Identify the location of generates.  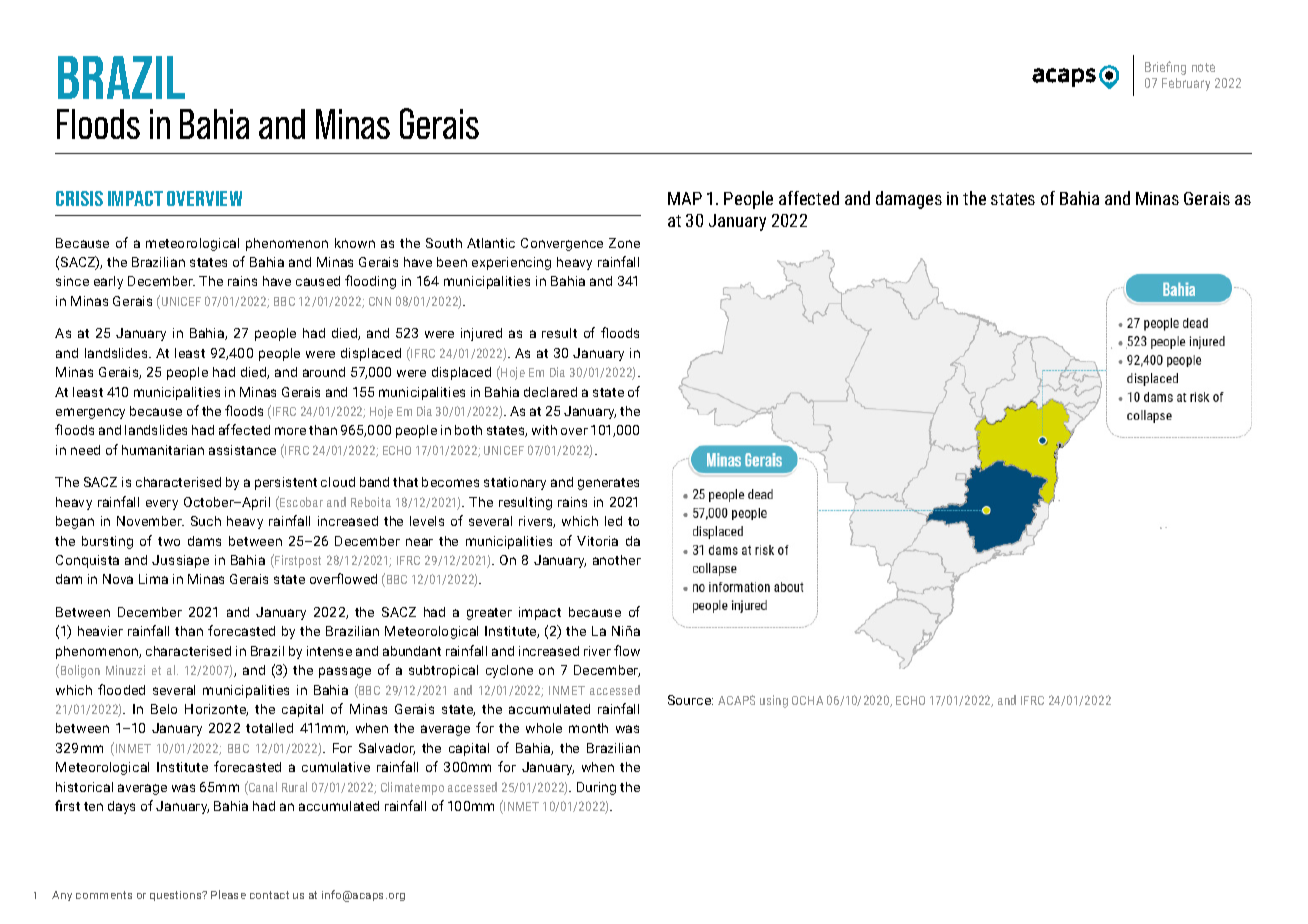
(608, 484).
